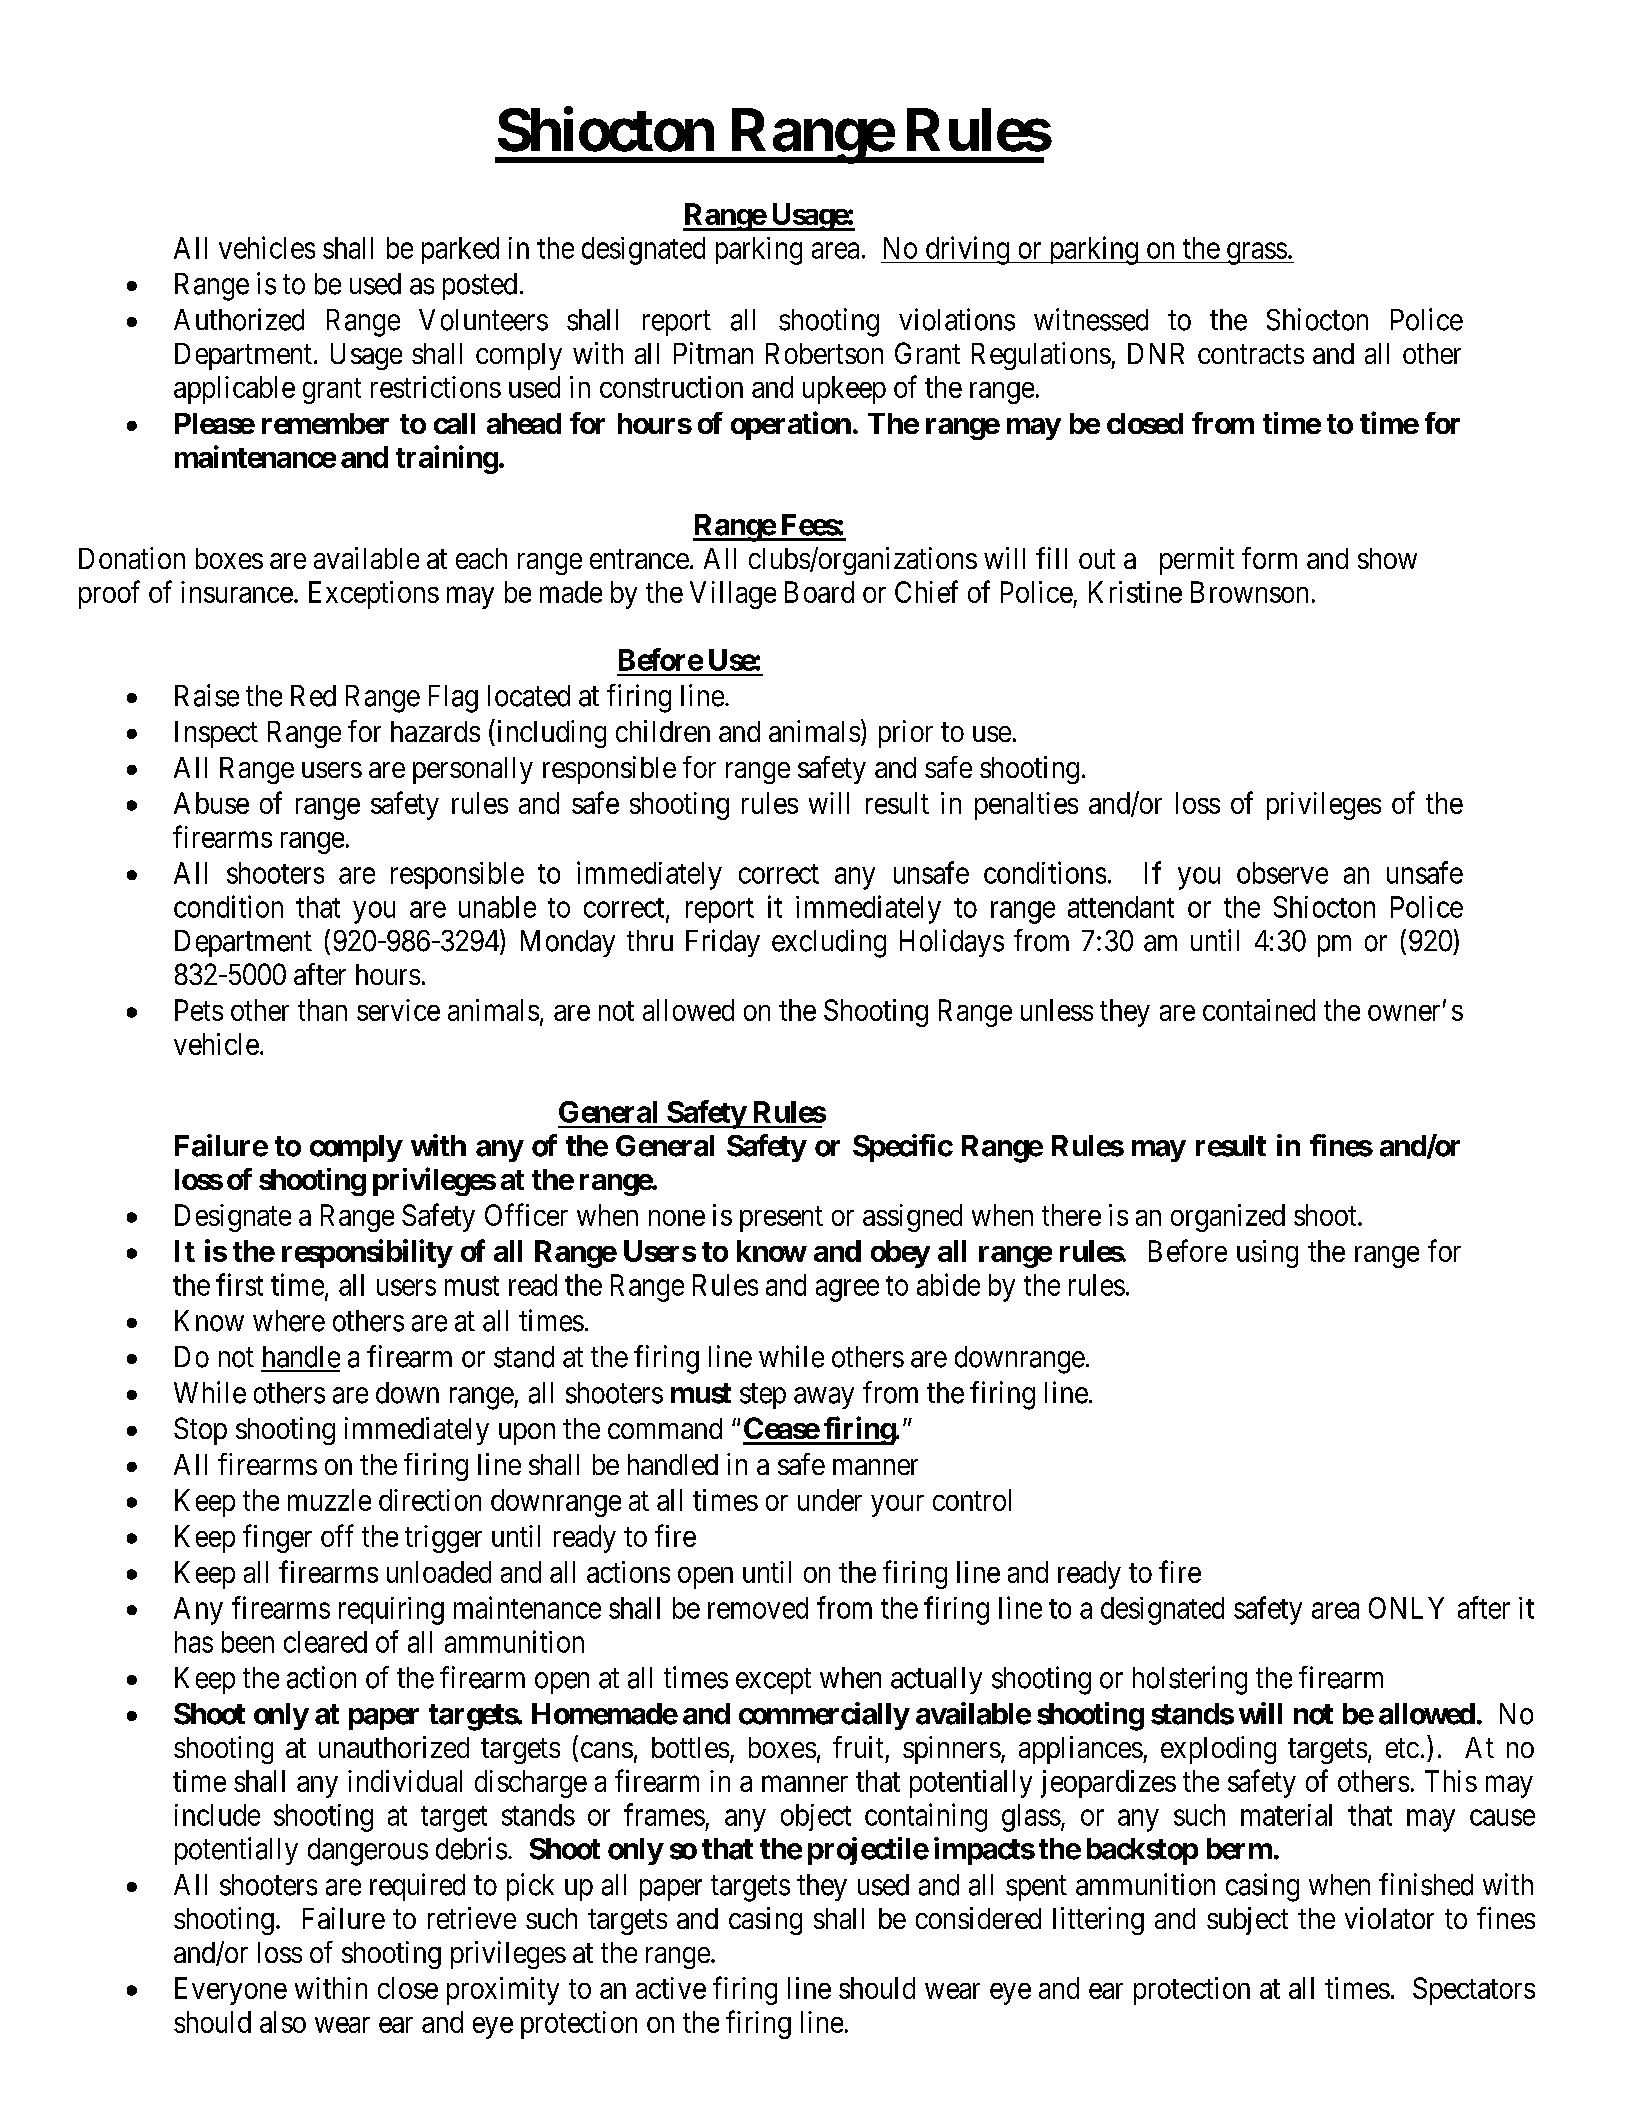 This screenshot has height=2116, width=1635. Describe the element at coordinates (1247, 1921) in the screenshot. I see `subject` at that location.
